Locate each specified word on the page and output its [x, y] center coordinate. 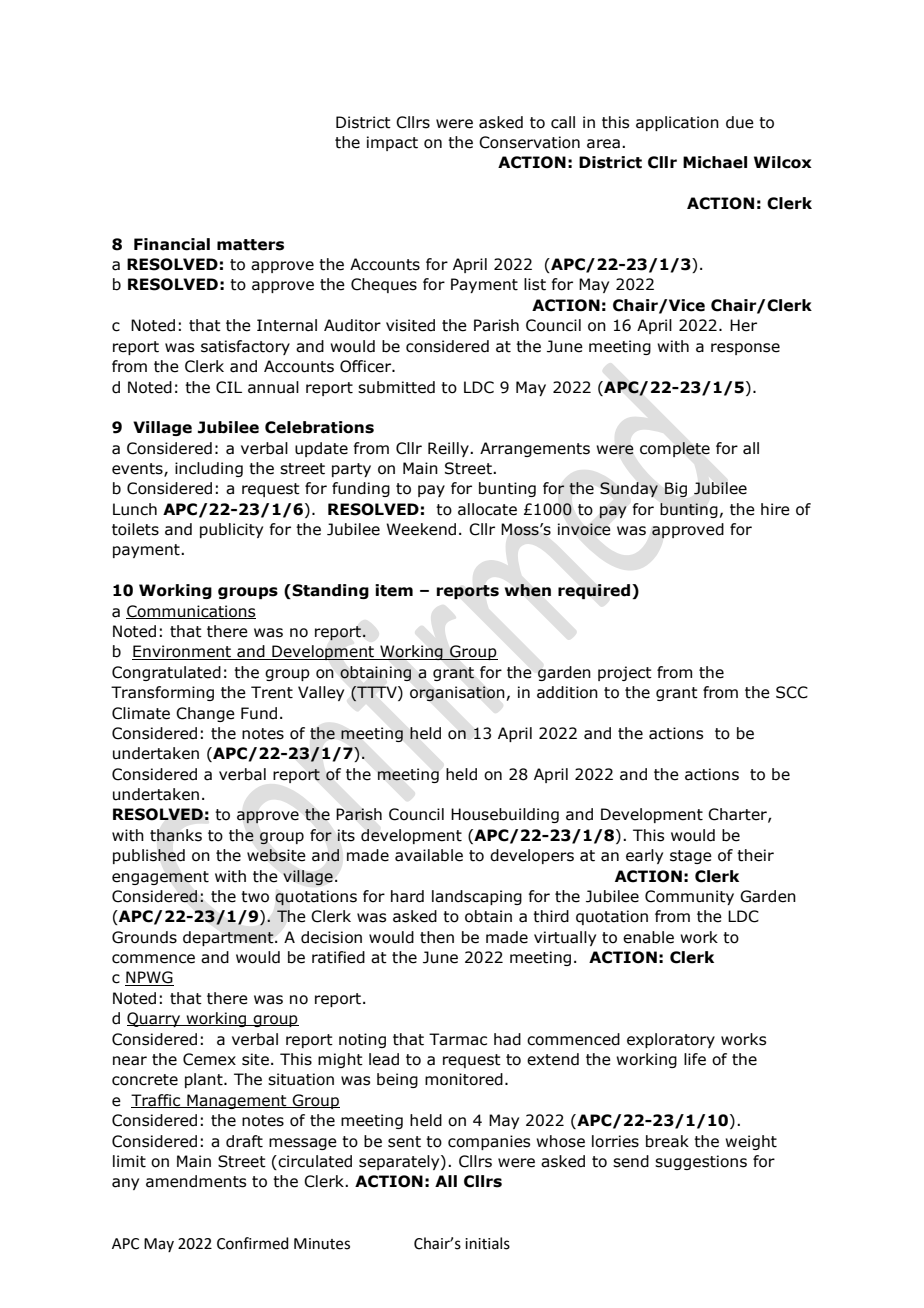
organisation [457, 694]
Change [205, 714]
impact [392, 143]
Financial [172, 244]
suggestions [701, 1162]
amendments [196, 1181]
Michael [715, 162]
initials [487, 1243]
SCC [792, 692]
